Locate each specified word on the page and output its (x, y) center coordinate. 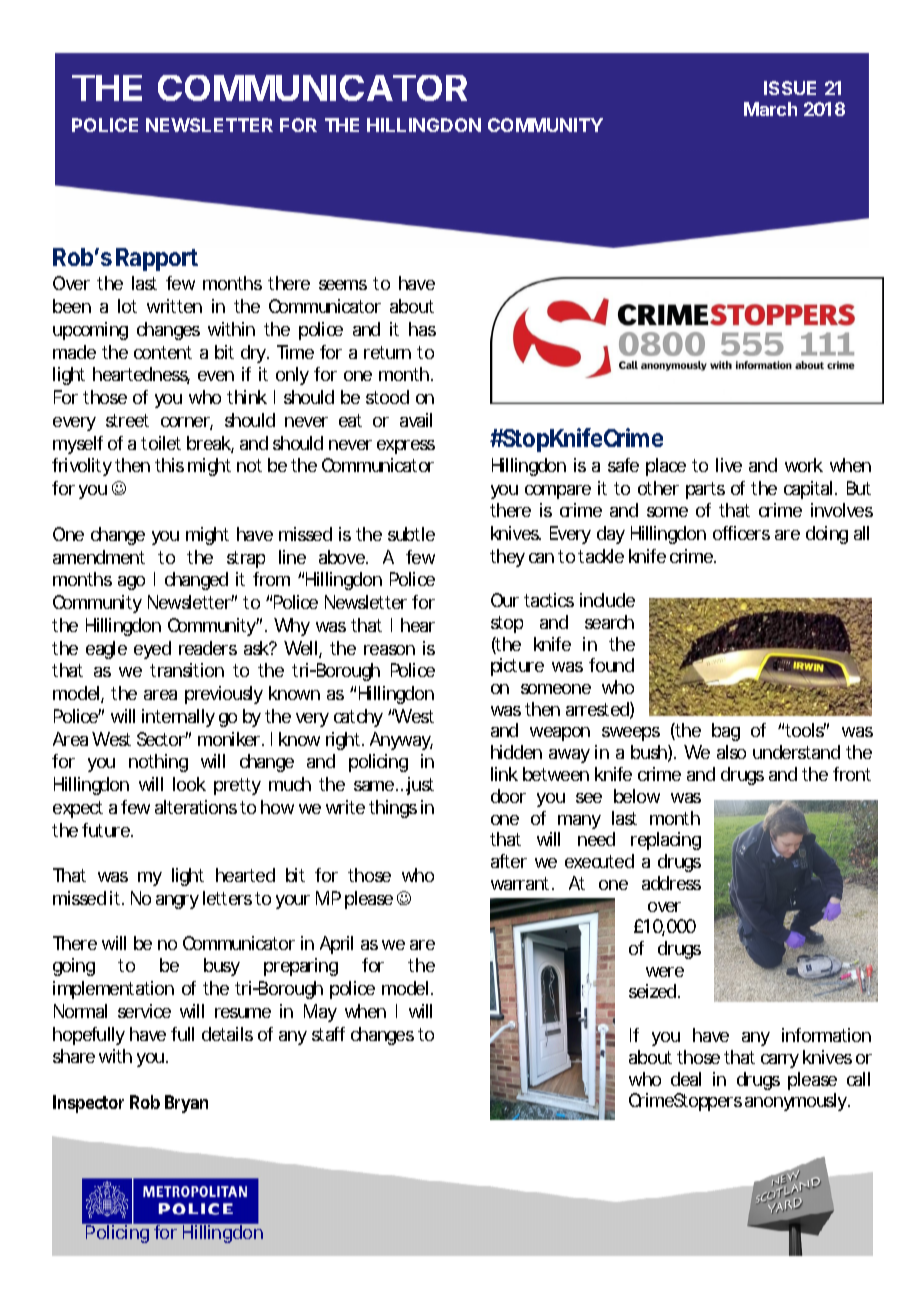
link (504, 774)
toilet (161, 443)
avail (416, 420)
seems (343, 285)
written (174, 306)
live (729, 465)
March (770, 109)
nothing (158, 763)
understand (796, 752)
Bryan (186, 1104)
